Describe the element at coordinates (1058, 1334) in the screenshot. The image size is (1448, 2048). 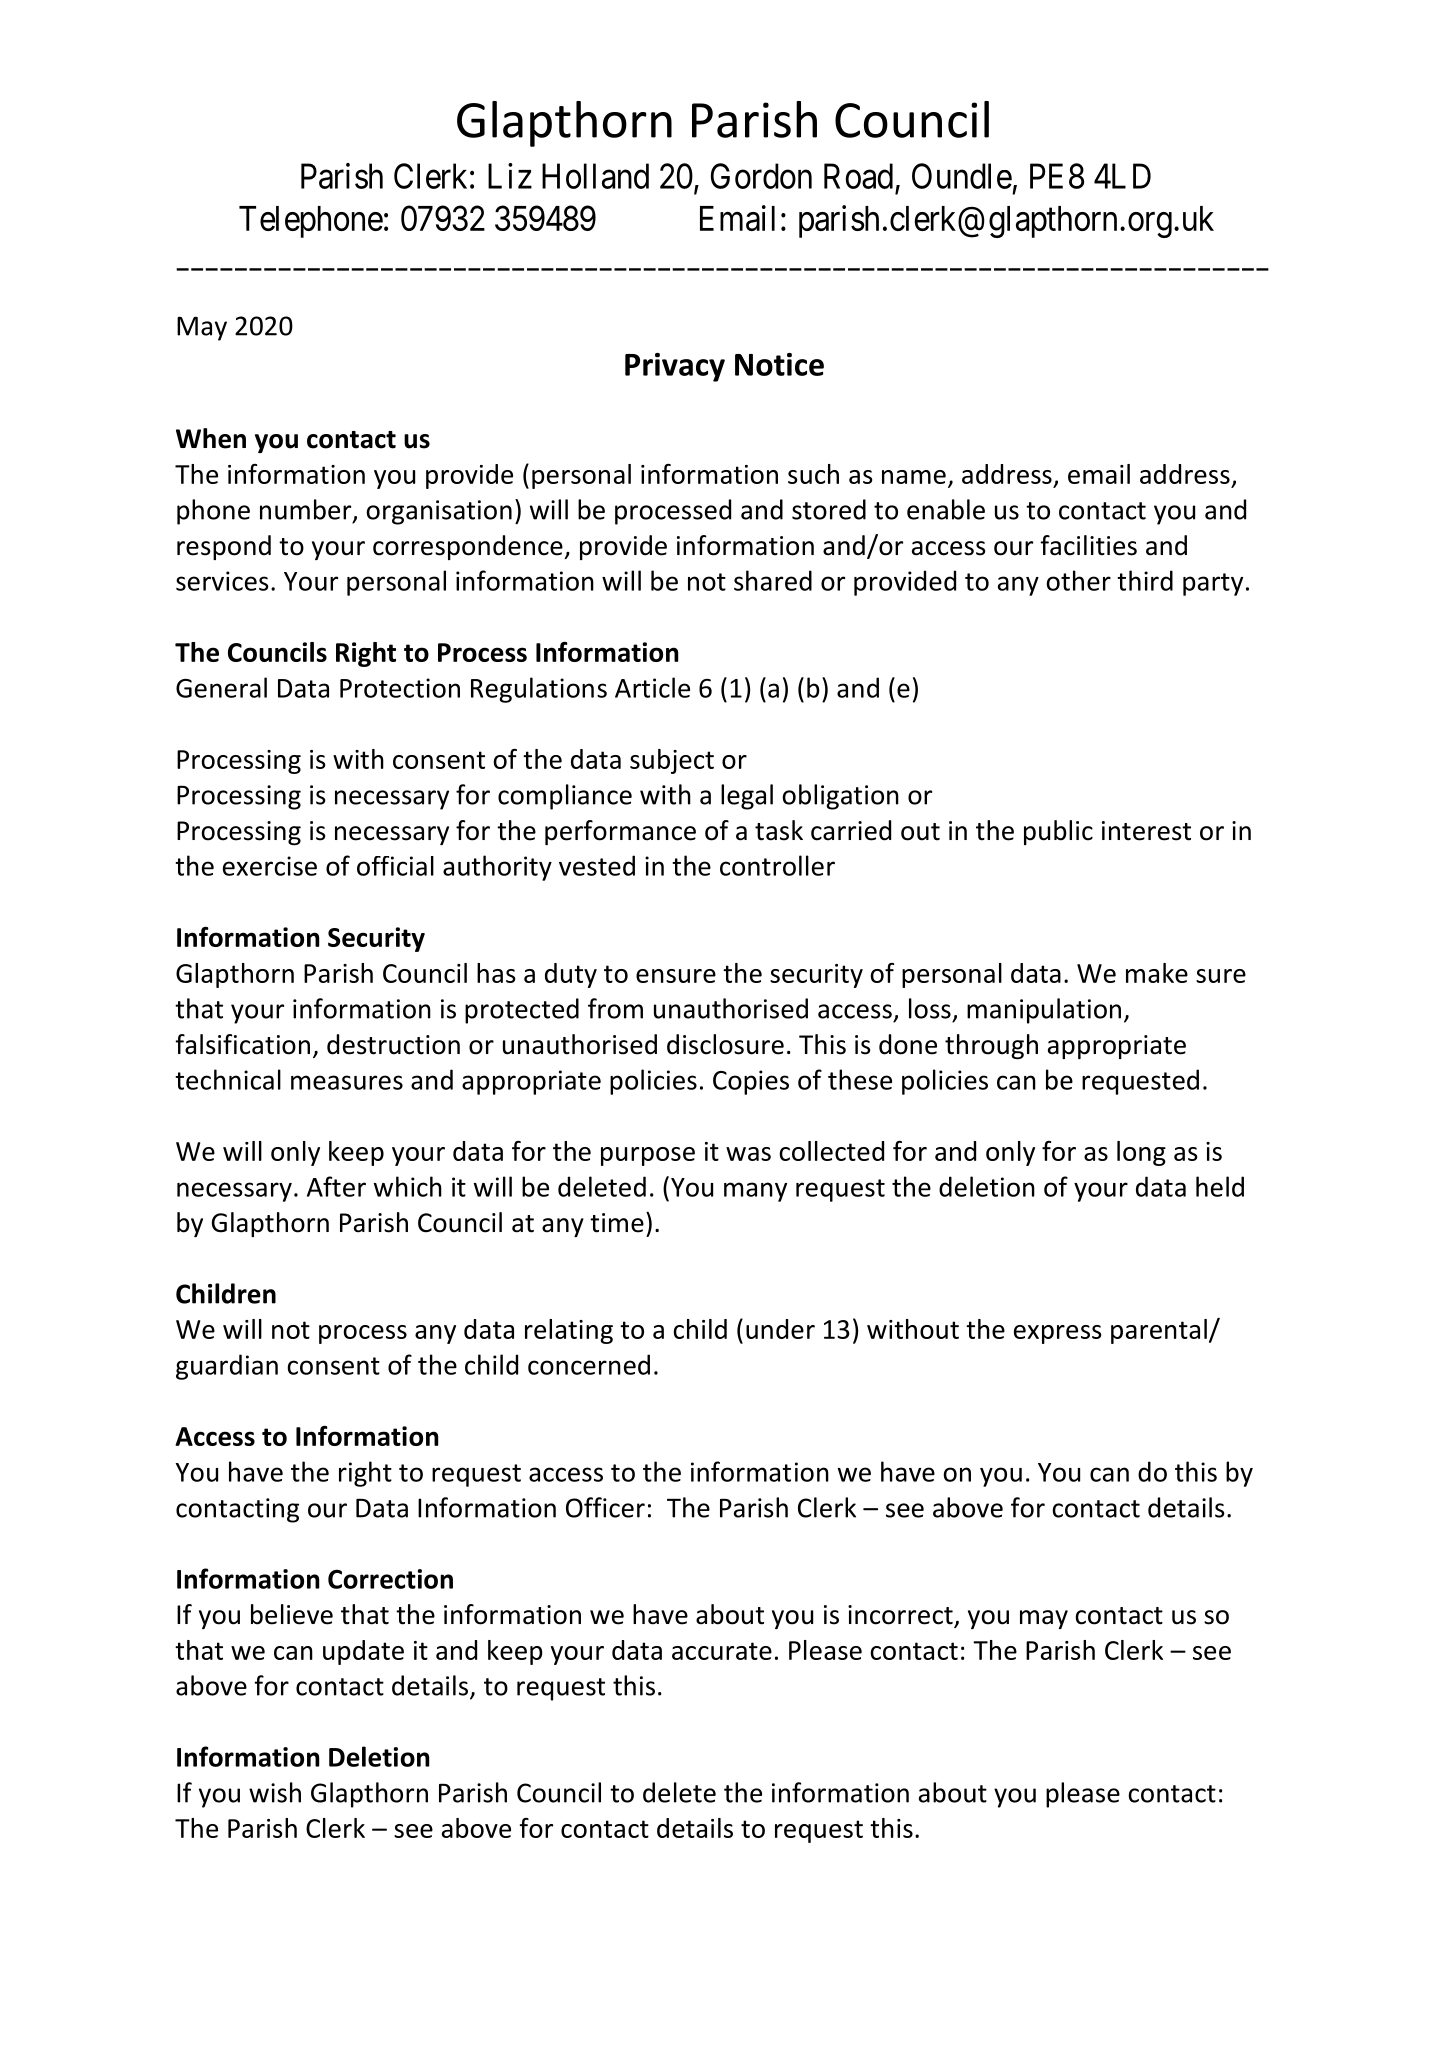
I see `express` at that location.
